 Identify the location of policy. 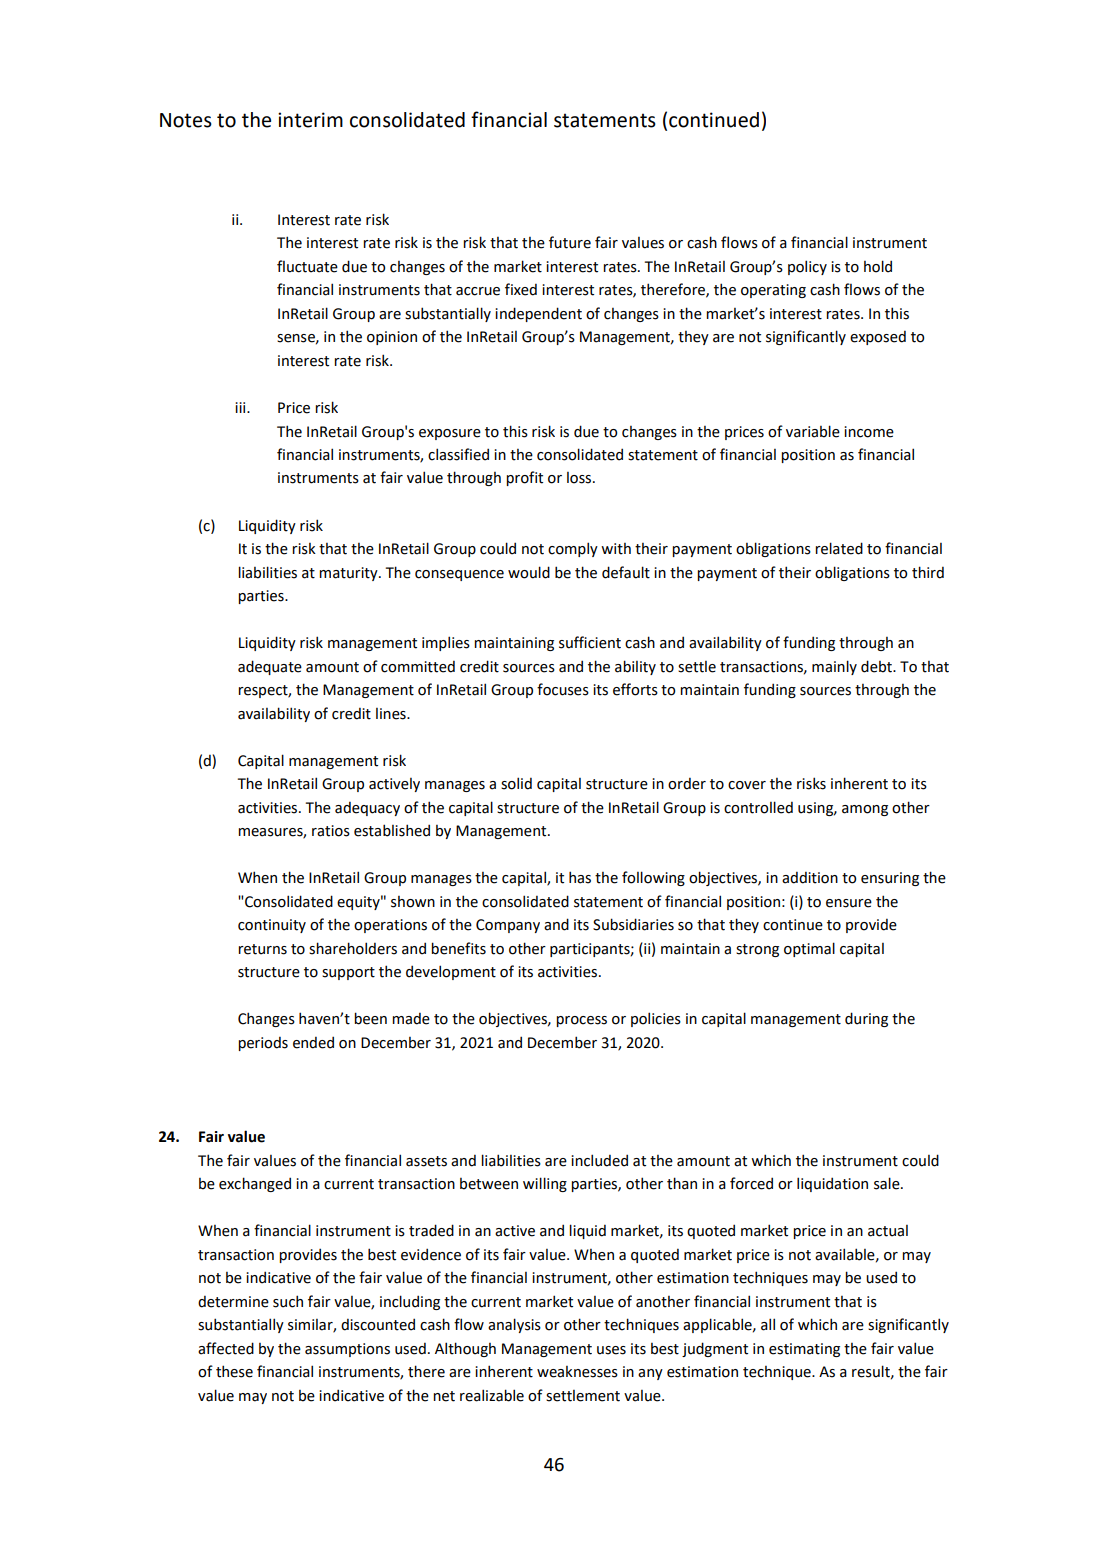
(807, 267).
